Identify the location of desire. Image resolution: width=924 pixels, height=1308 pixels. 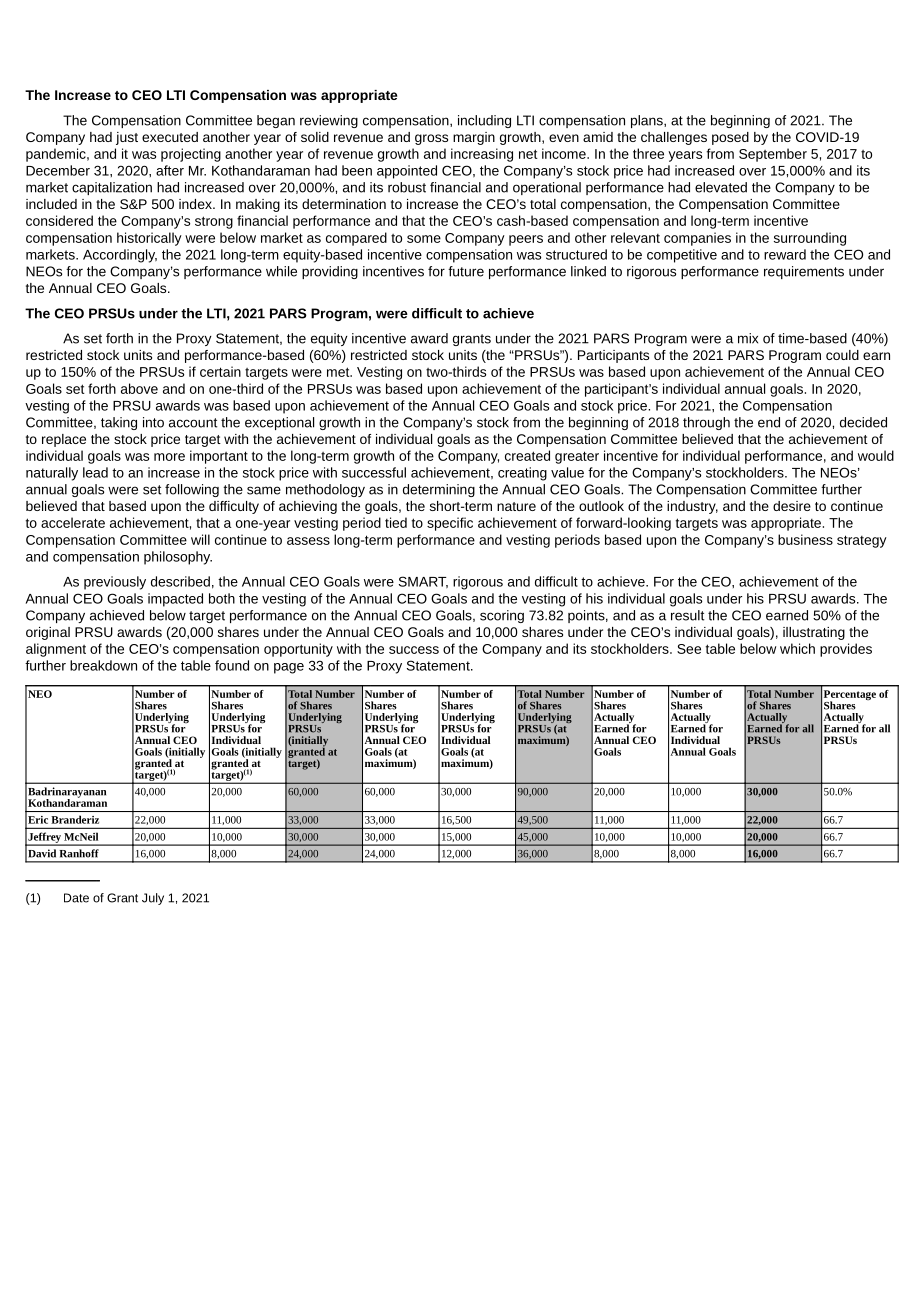
(792, 506).
